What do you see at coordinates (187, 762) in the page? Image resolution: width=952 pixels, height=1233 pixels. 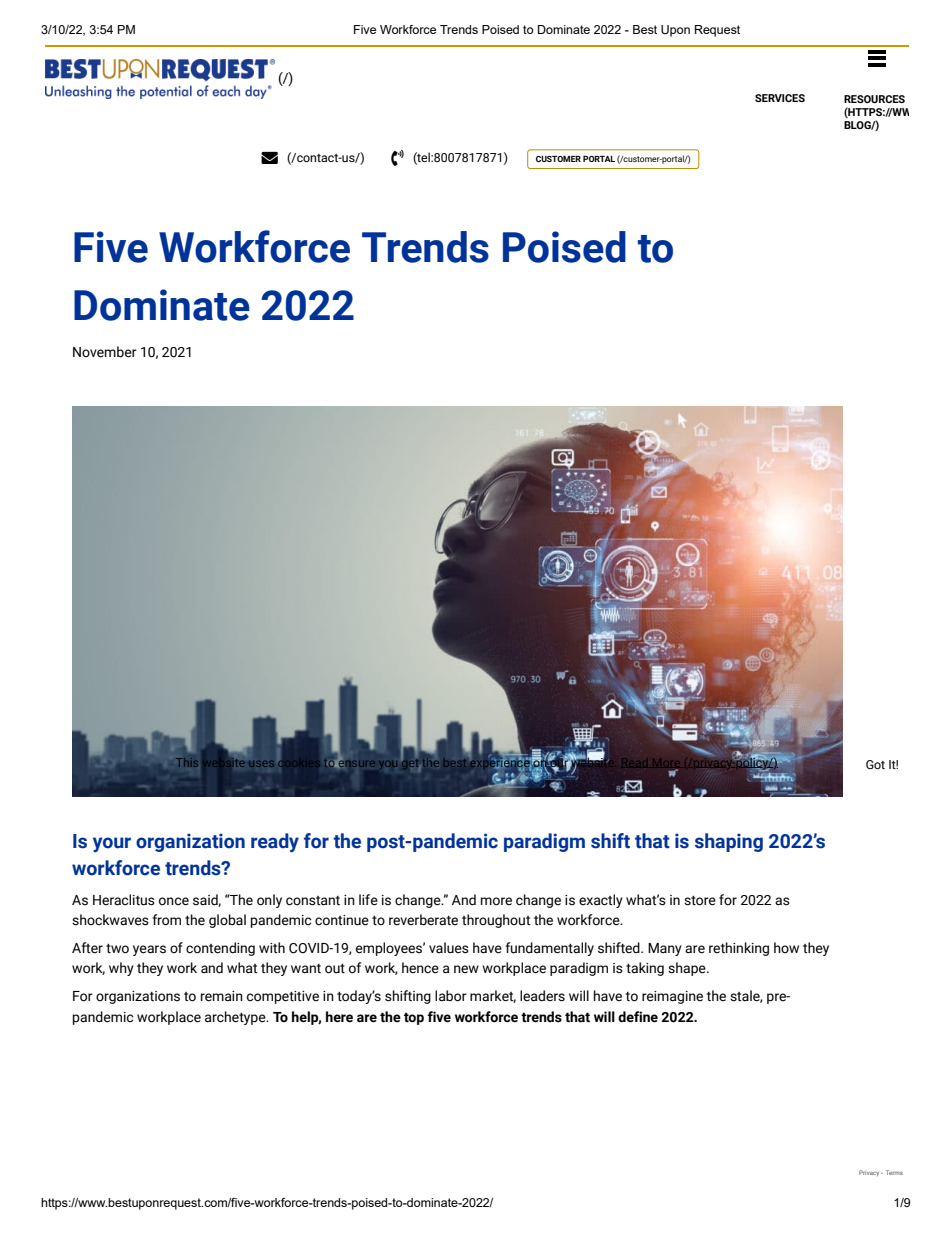 I see `This` at bounding box center [187, 762].
